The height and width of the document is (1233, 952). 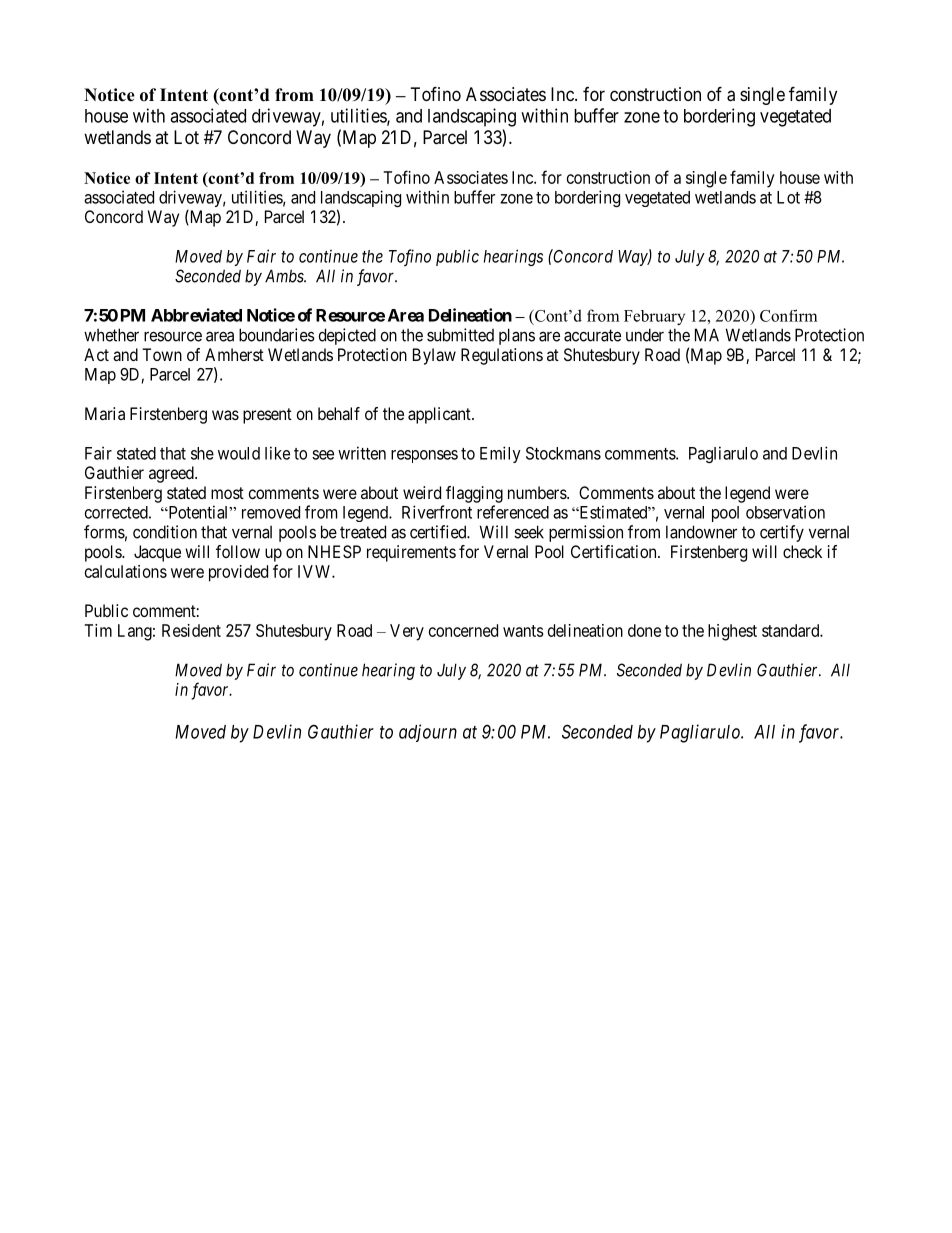 What do you see at coordinates (191, 630) in the document?
I see `Resident` at bounding box center [191, 630].
